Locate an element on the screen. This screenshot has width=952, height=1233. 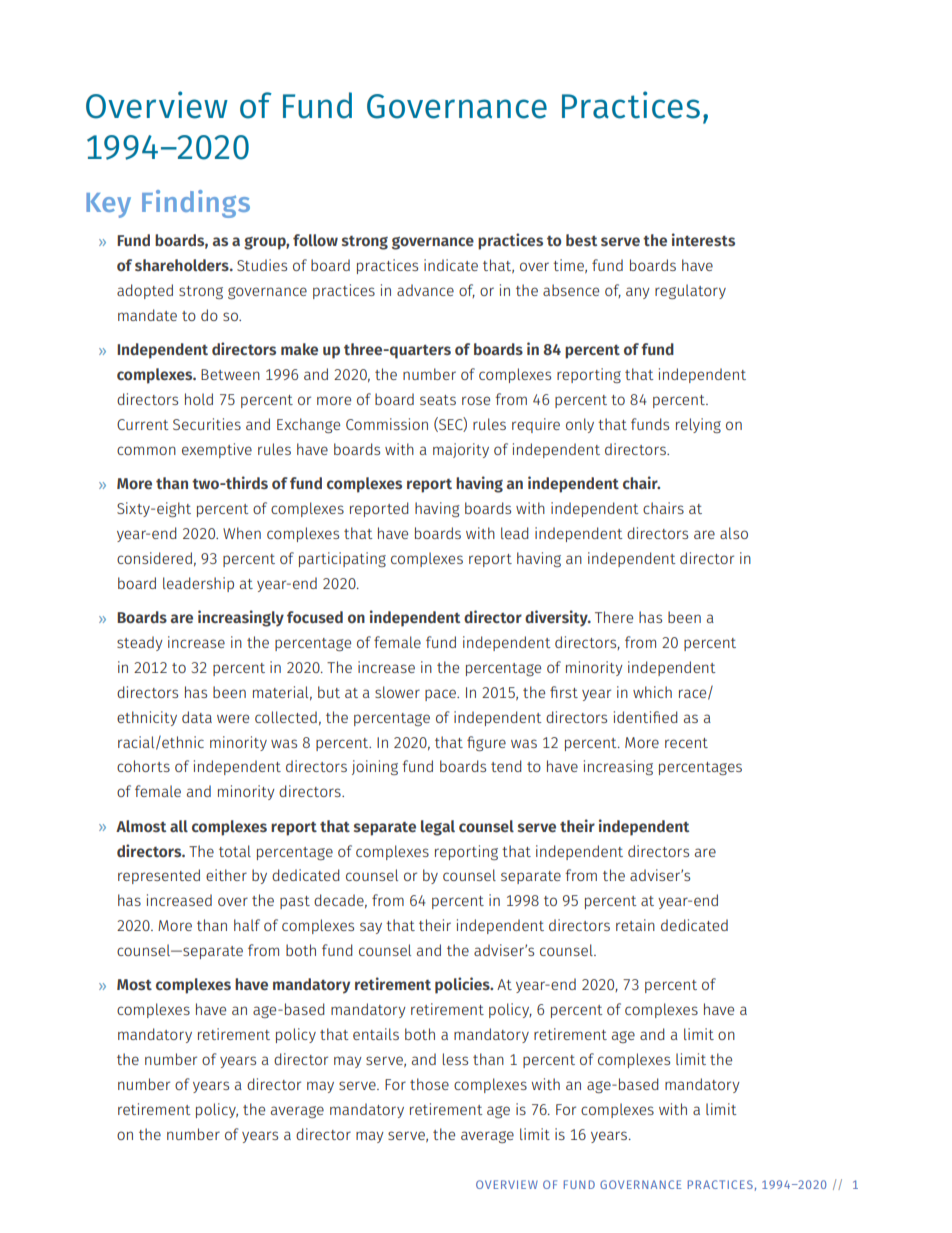
cohorts is located at coordinates (143, 766).
